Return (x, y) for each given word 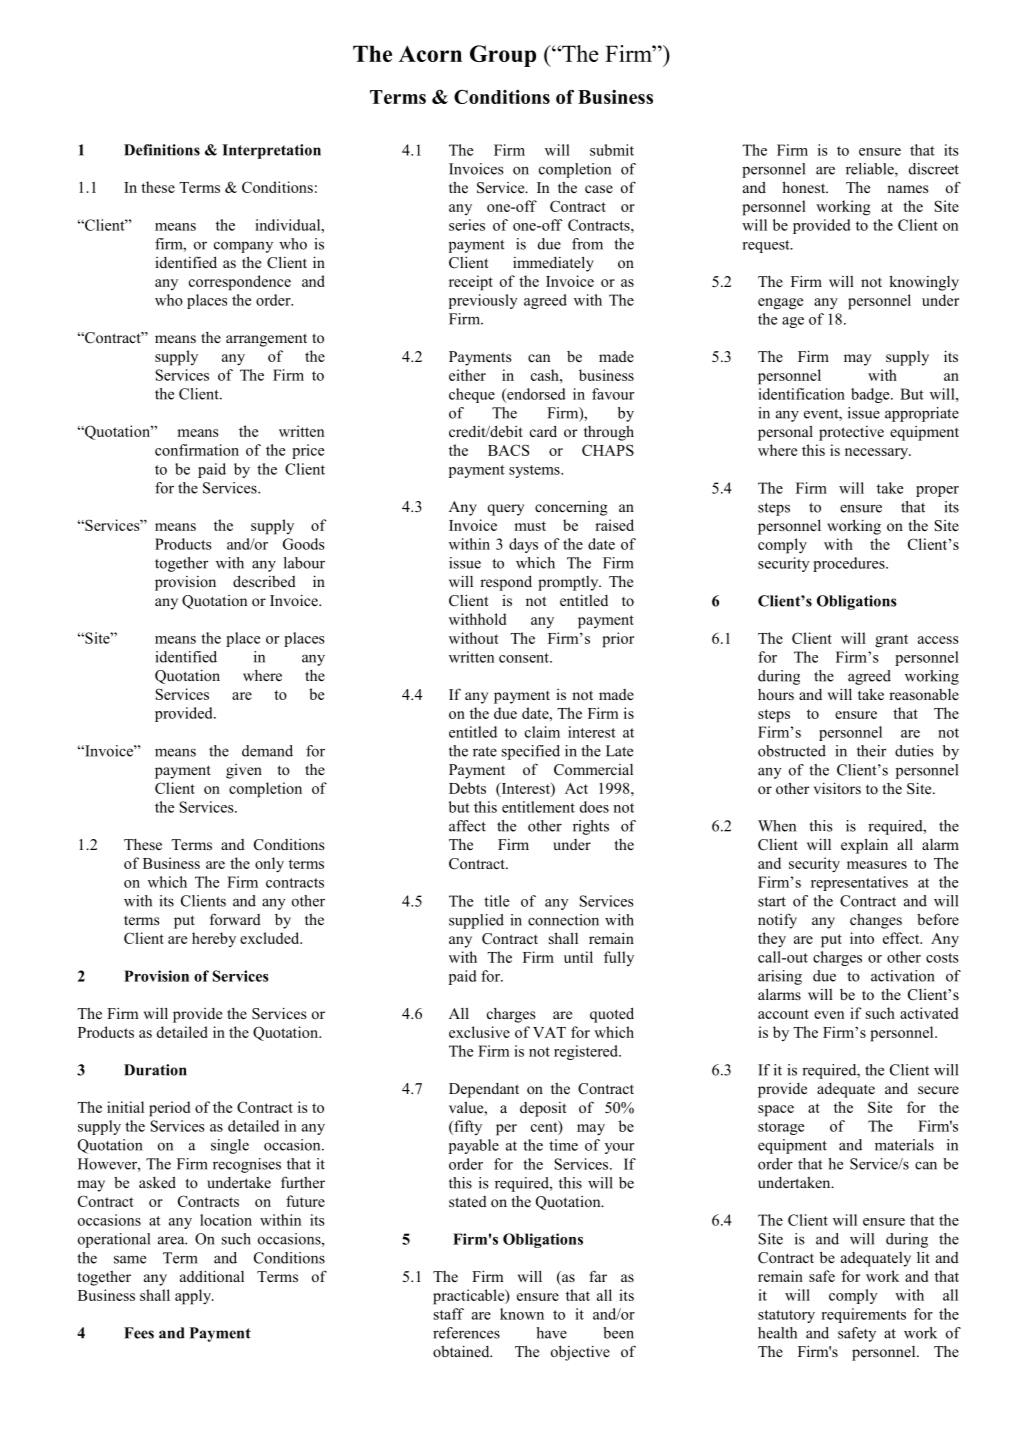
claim (542, 732)
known (522, 1314)
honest (805, 187)
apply (194, 1297)
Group (503, 56)
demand (267, 751)
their (871, 751)
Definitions (162, 150)
